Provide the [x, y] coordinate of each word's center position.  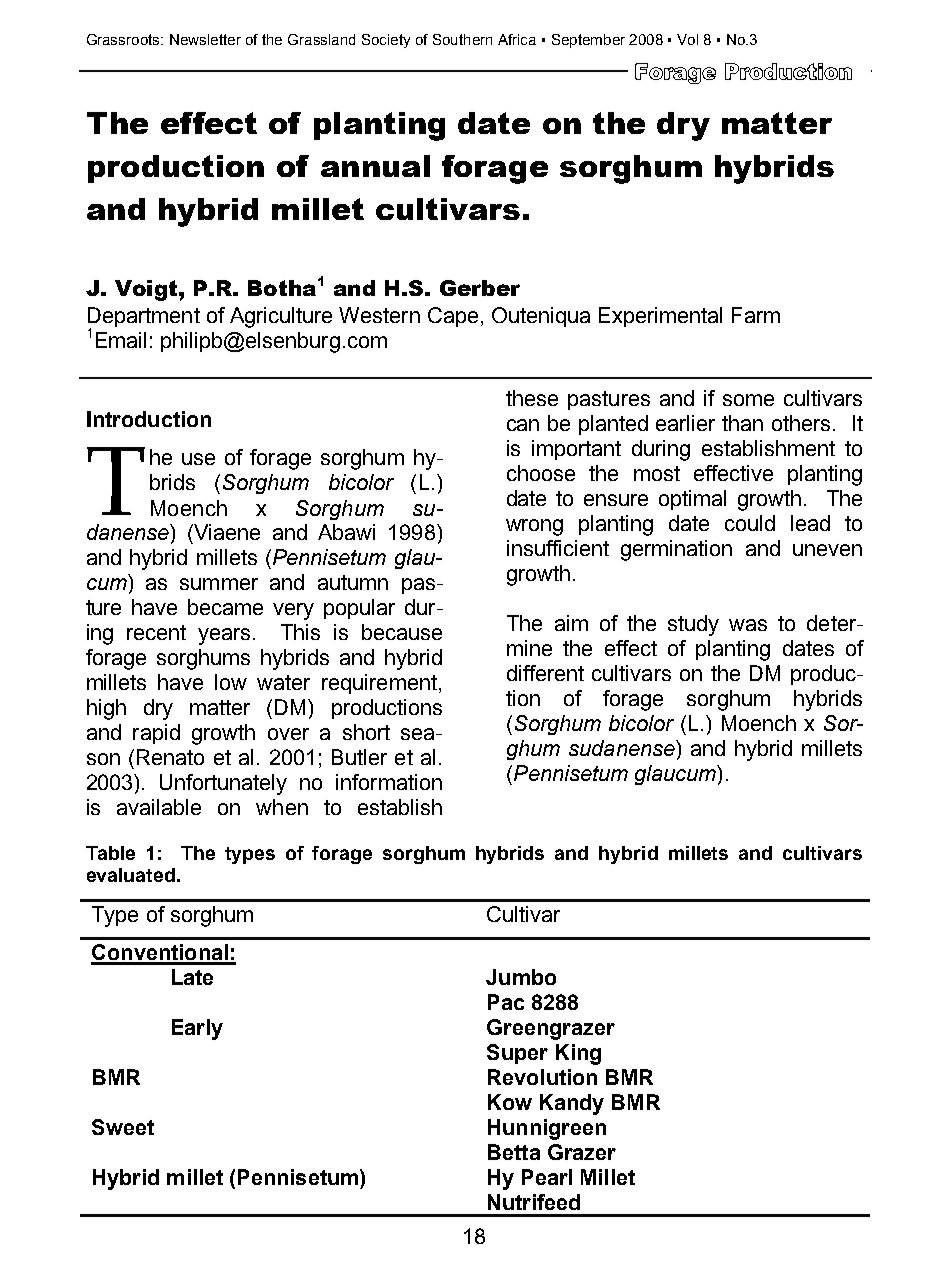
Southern [462, 39]
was [748, 625]
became [225, 607]
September [588, 41]
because [402, 632]
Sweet [123, 1127]
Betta [514, 1152]
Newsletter [205, 39]
